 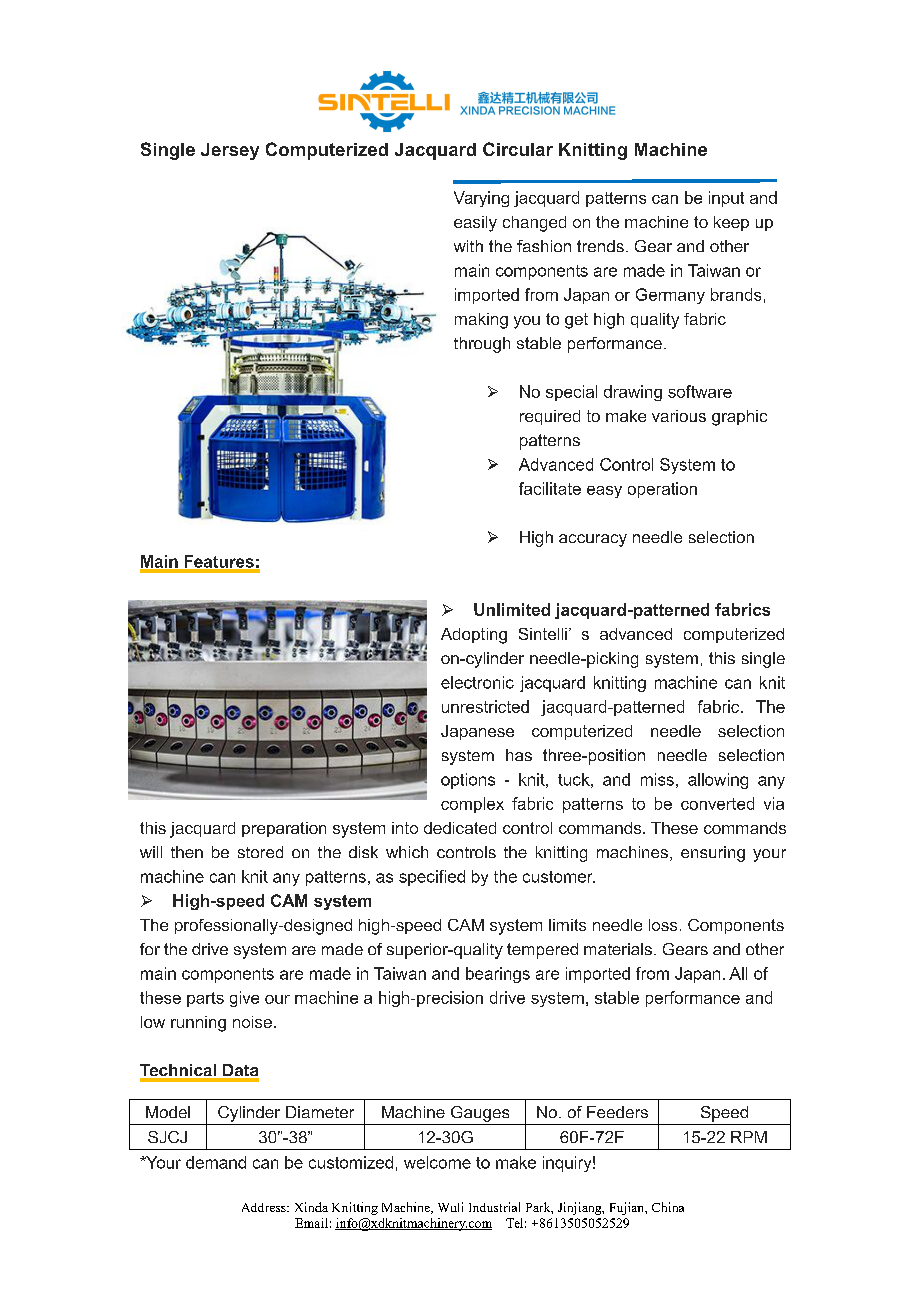 I want to click on Varying, so click(x=481, y=199).
